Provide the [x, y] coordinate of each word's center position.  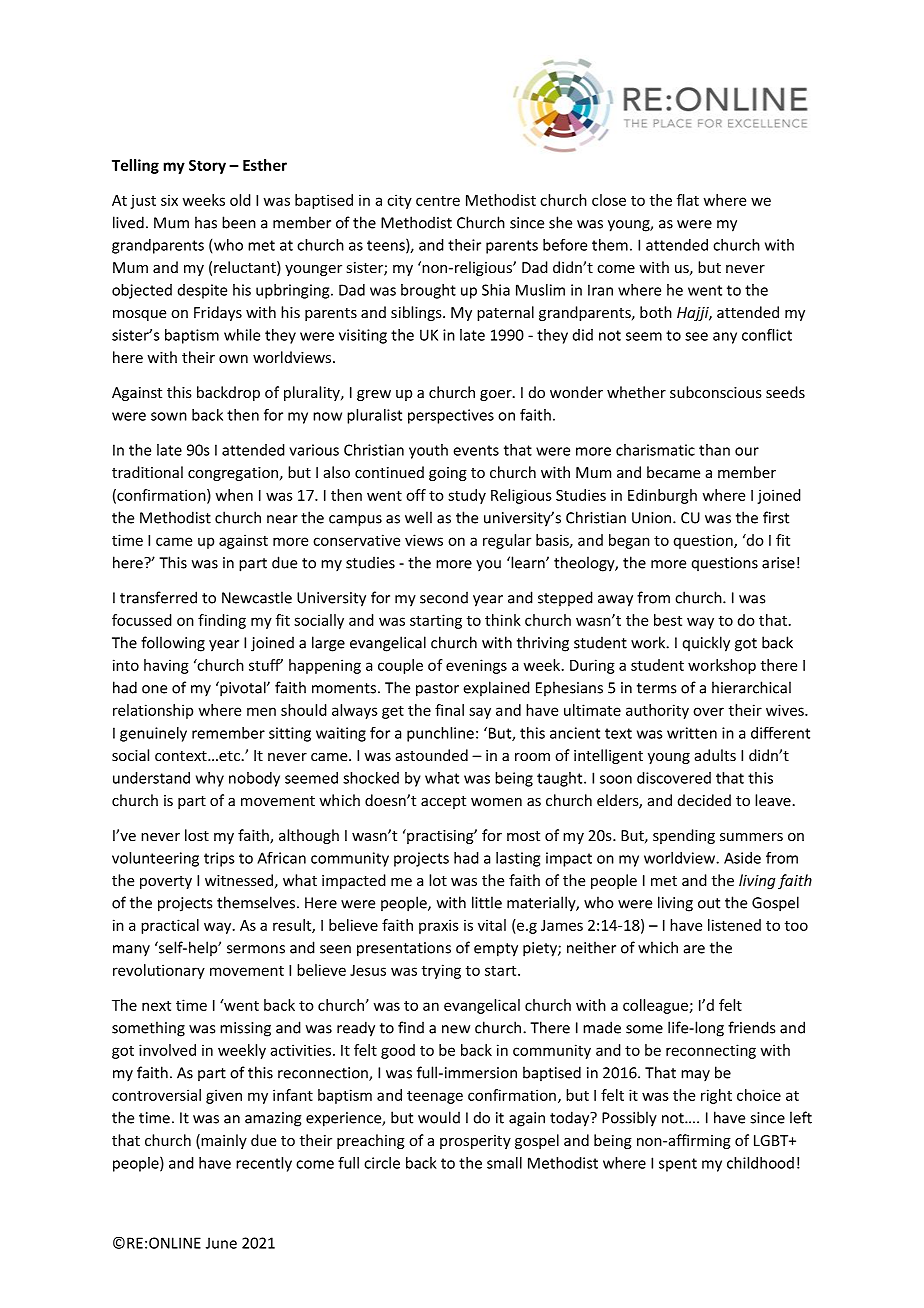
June [221, 1243]
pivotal [243, 689]
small [504, 1163]
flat [688, 200]
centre [438, 201]
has [206, 222]
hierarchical [751, 687]
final [449, 710]
